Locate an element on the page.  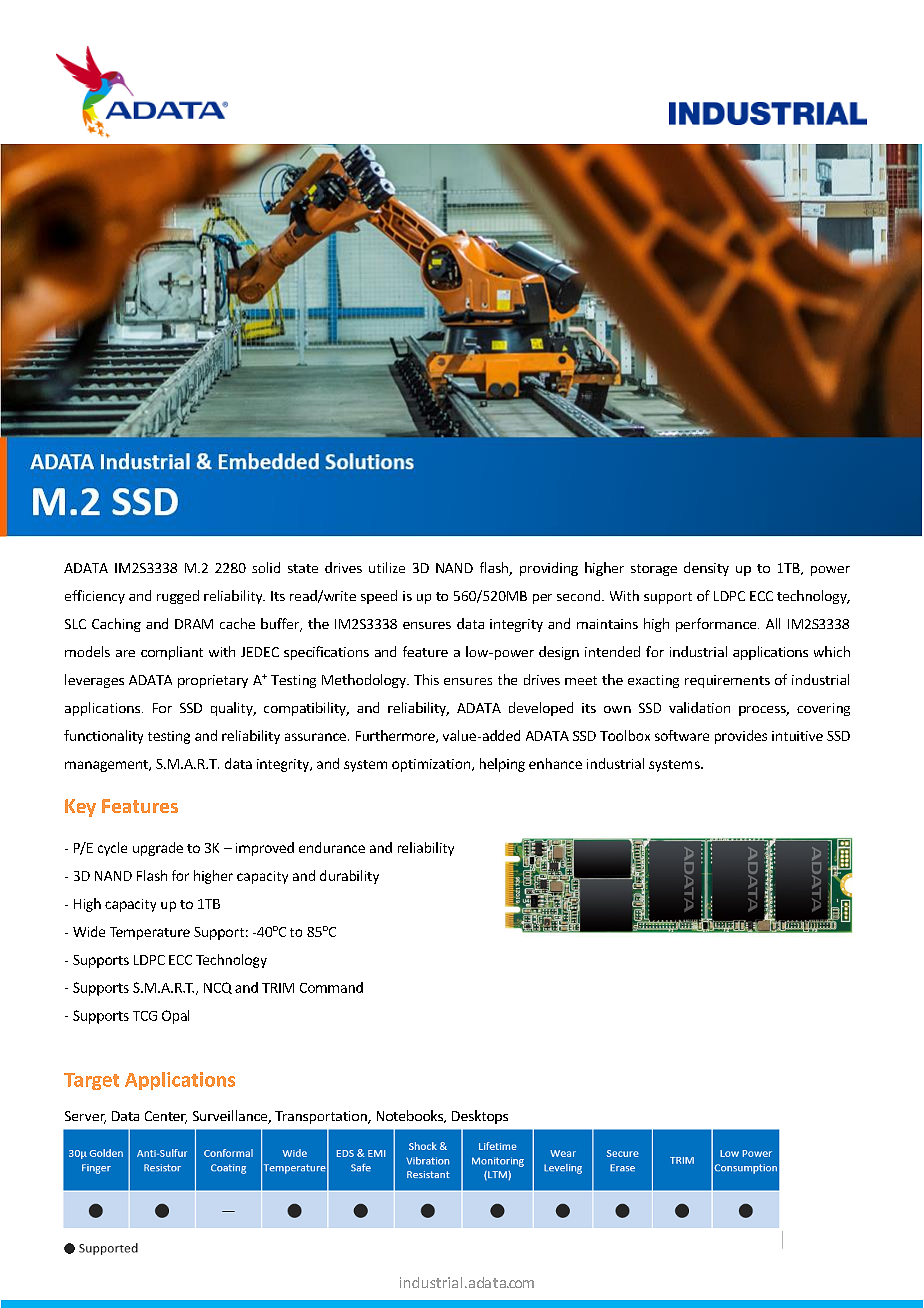
density is located at coordinates (706, 569).
